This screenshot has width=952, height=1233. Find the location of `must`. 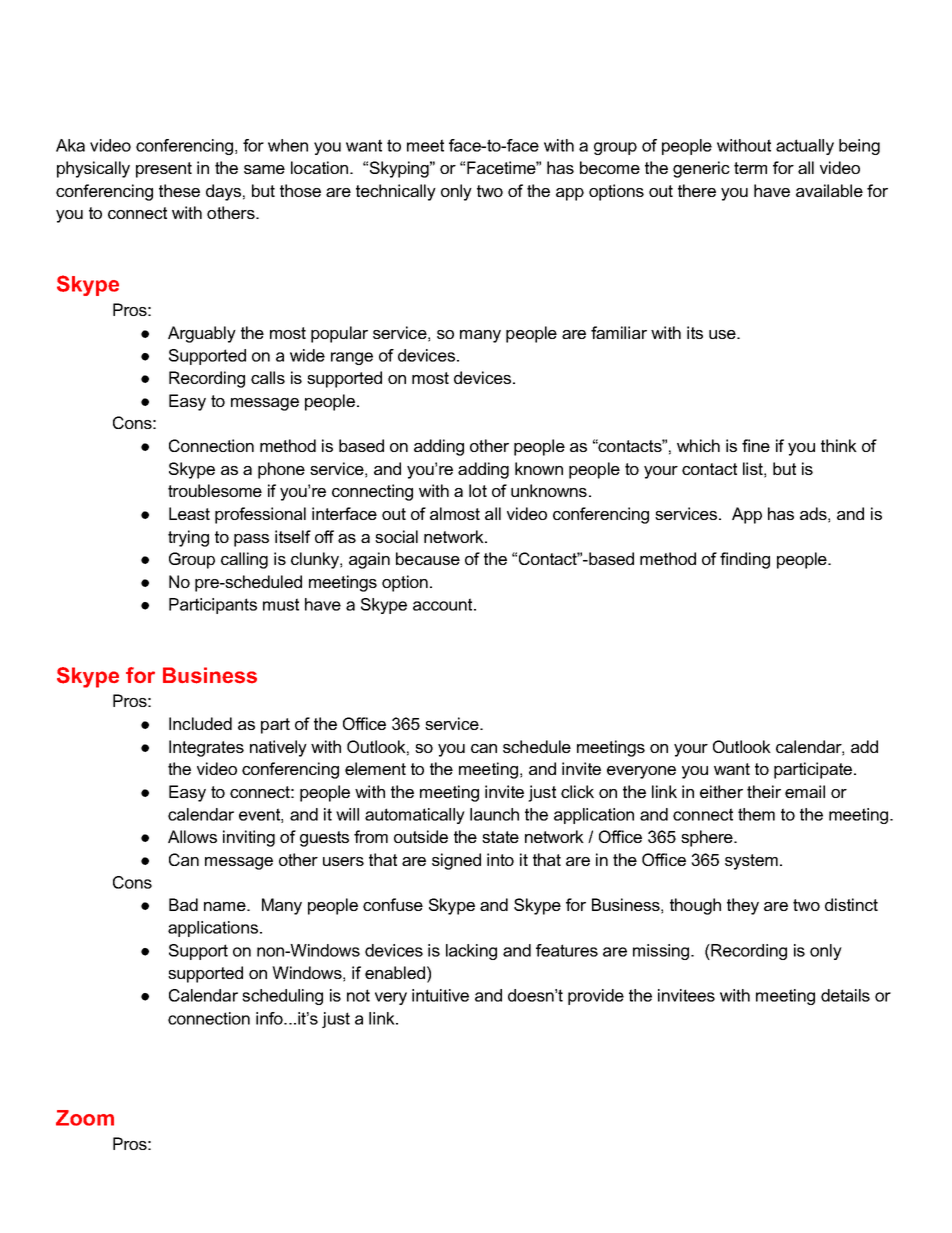

must is located at coordinates (281, 604).
